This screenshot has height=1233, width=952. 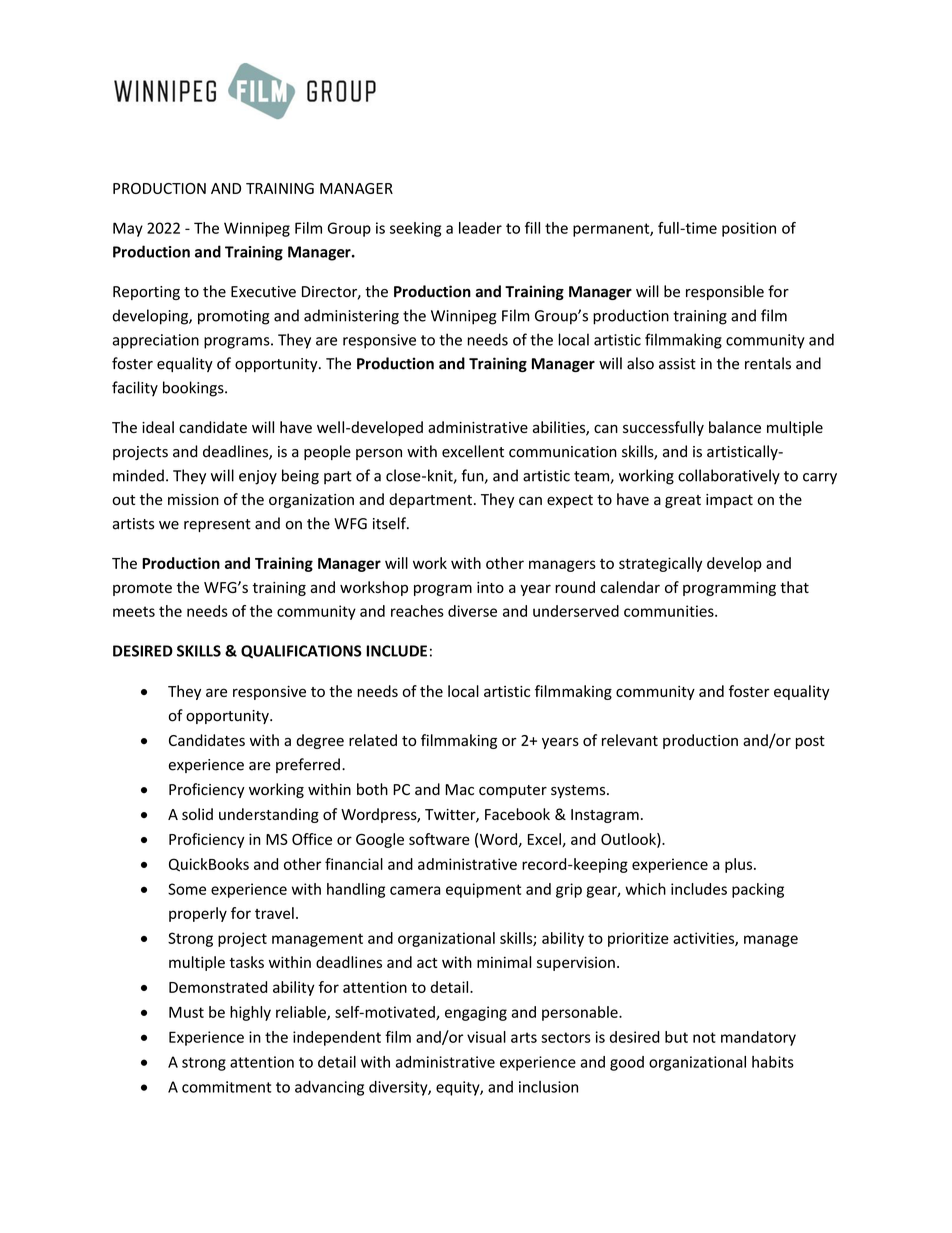 What do you see at coordinates (226, 1087) in the screenshot?
I see `commitment` at bounding box center [226, 1087].
